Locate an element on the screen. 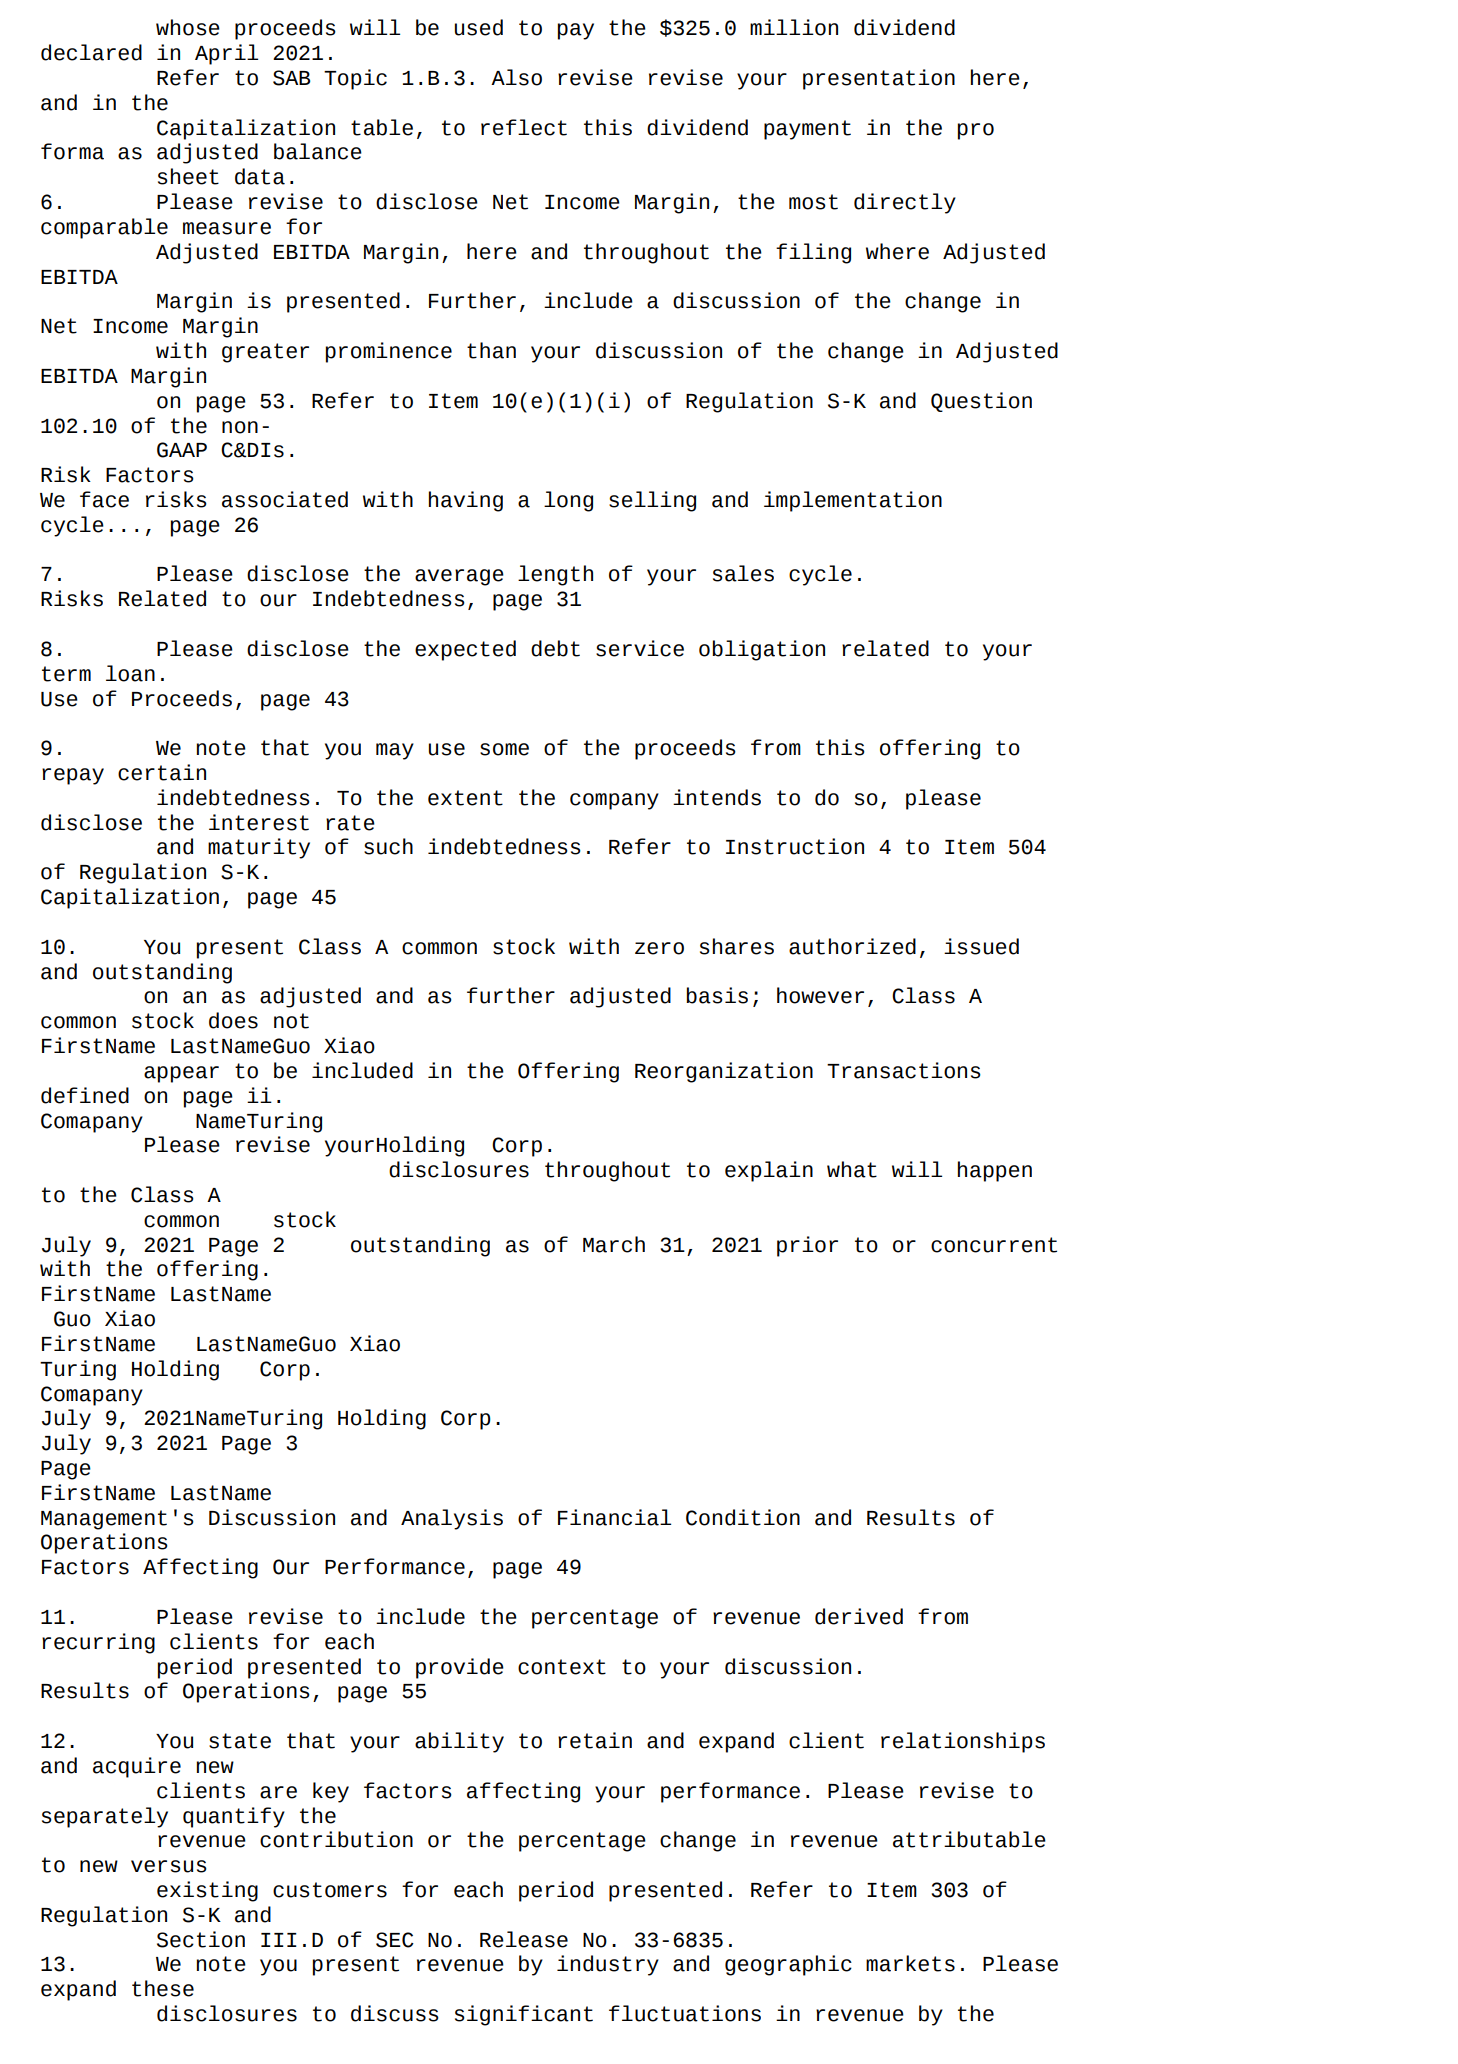  obligation is located at coordinates (762, 650).
